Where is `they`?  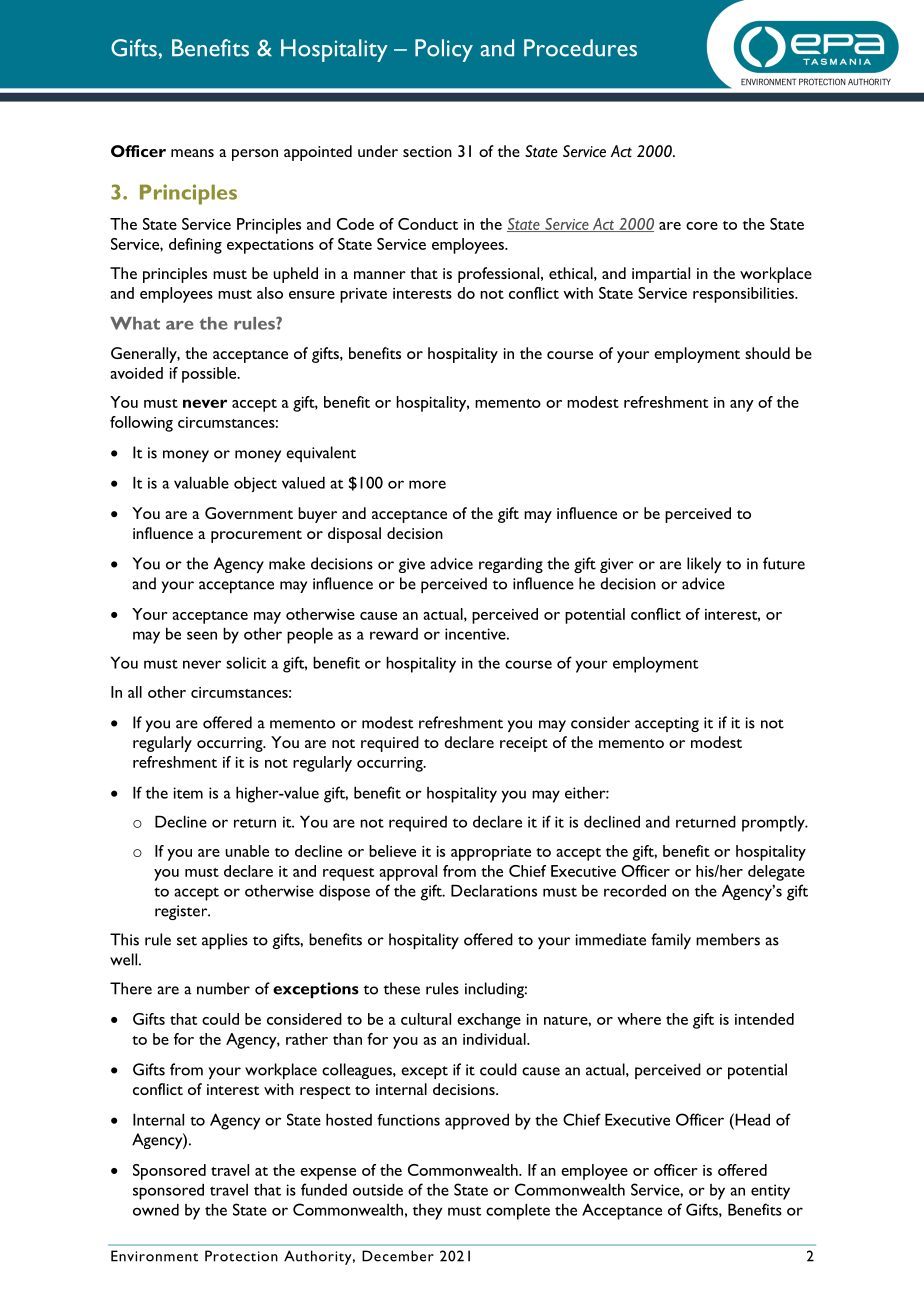
they is located at coordinates (427, 1212).
